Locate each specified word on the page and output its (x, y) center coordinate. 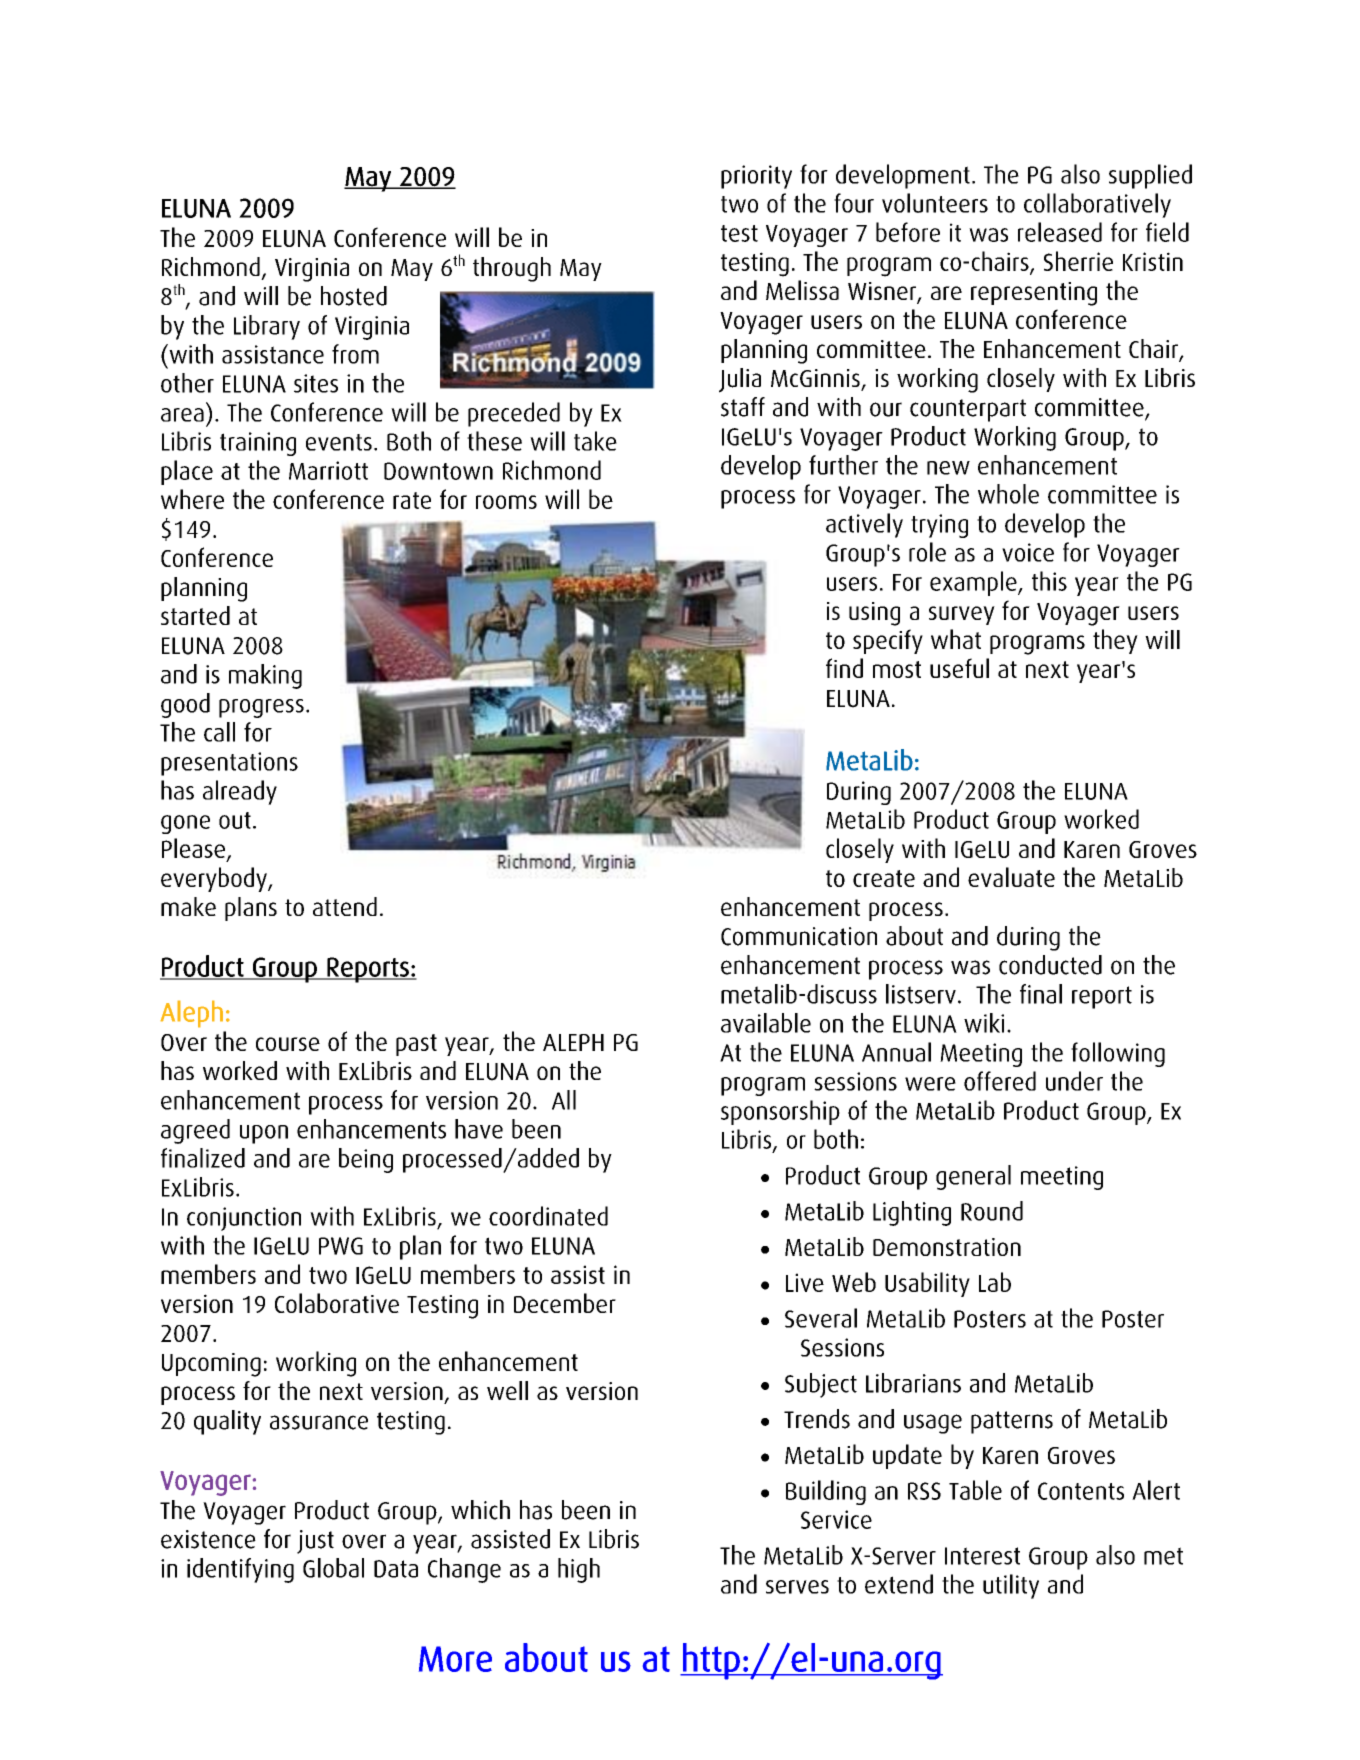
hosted (354, 296)
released (1060, 232)
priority (756, 177)
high (579, 1570)
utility (1011, 1586)
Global (333, 1568)
